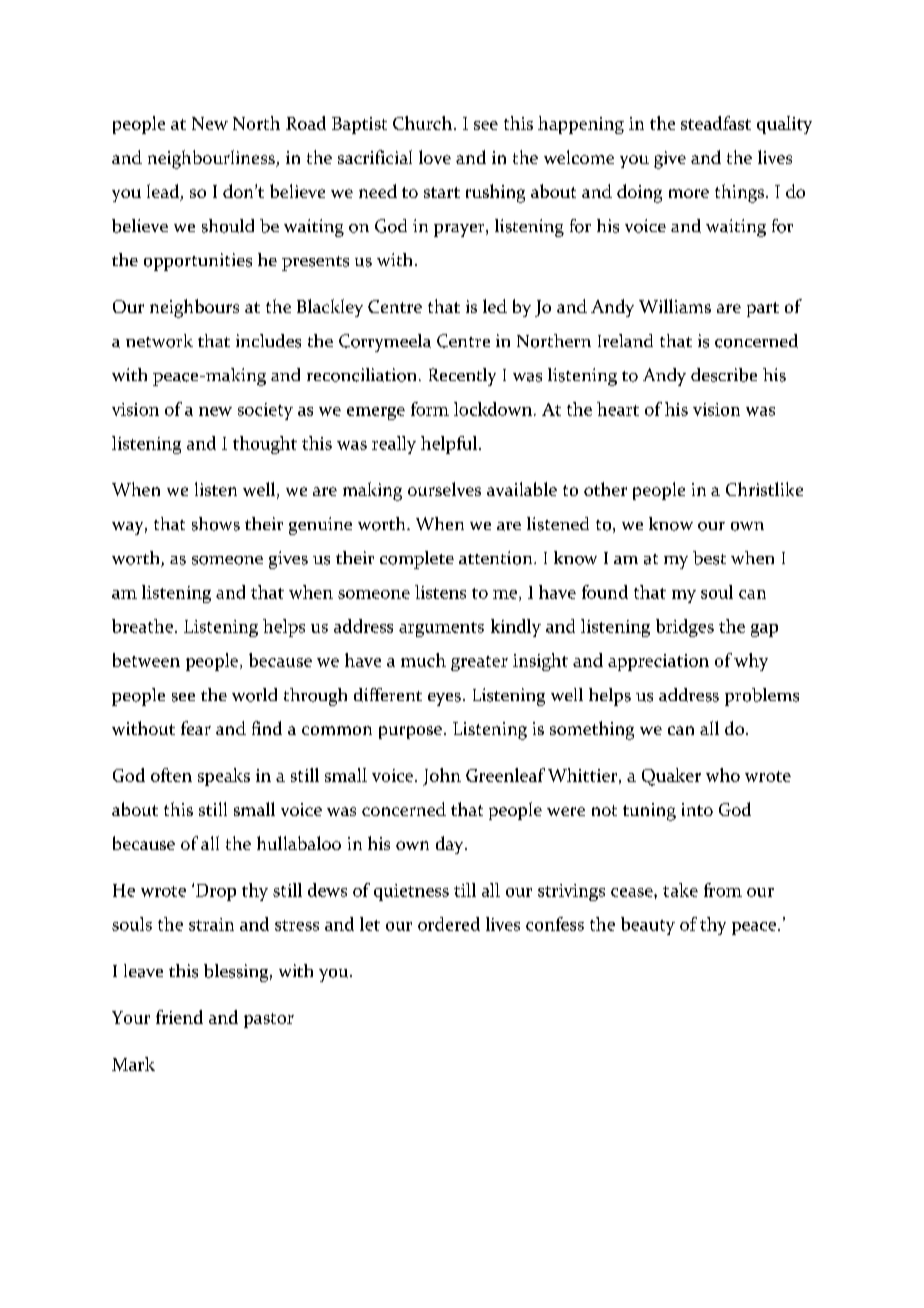 This screenshot has width=924, height=1308. Describe the element at coordinates (435, 157) in the screenshot. I see `love` at that location.
